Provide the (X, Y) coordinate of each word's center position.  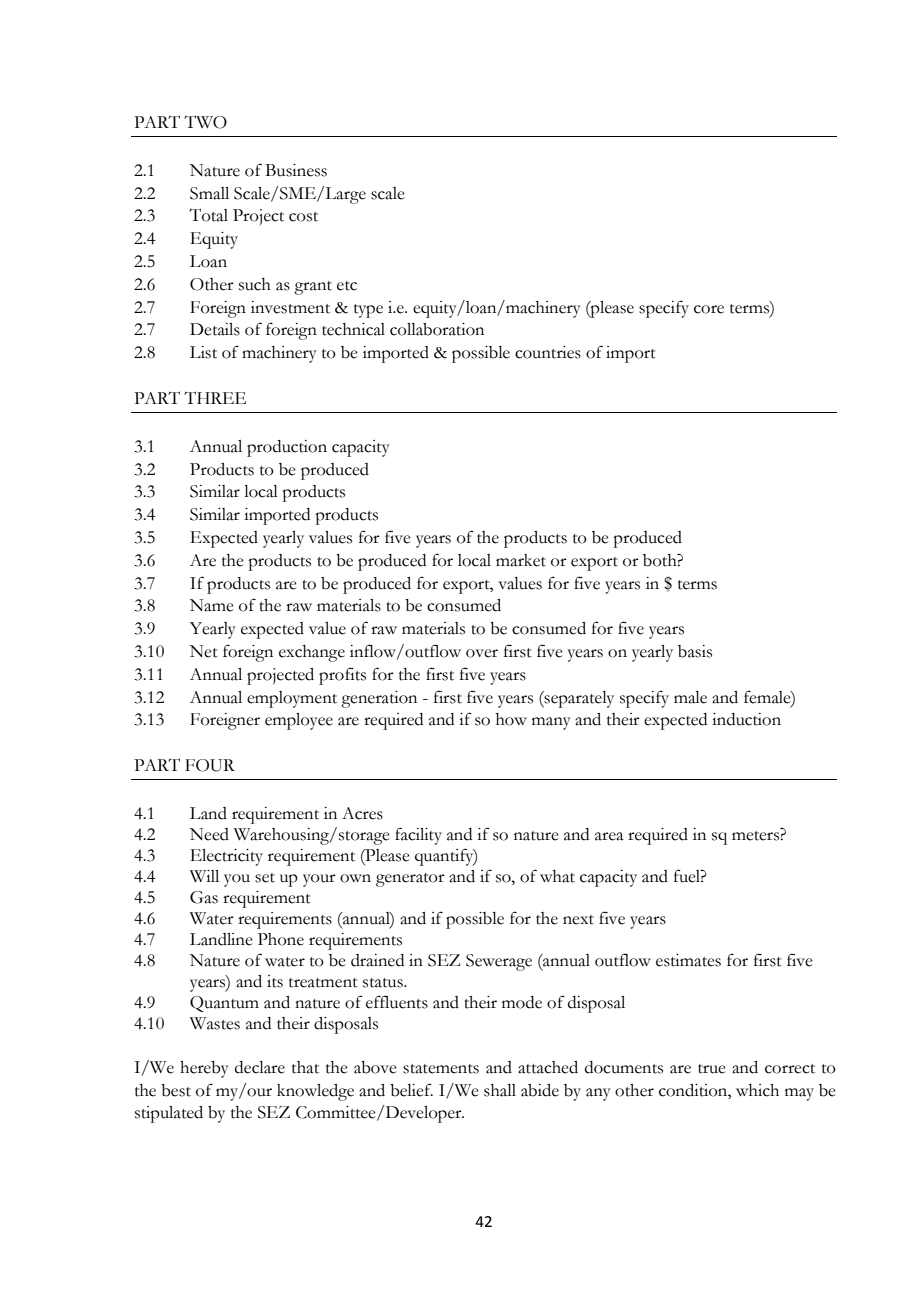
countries (548, 352)
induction (746, 719)
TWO (205, 122)
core (709, 309)
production (287, 448)
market (521, 560)
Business (296, 170)
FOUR (210, 765)
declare (260, 1067)
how (511, 719)
